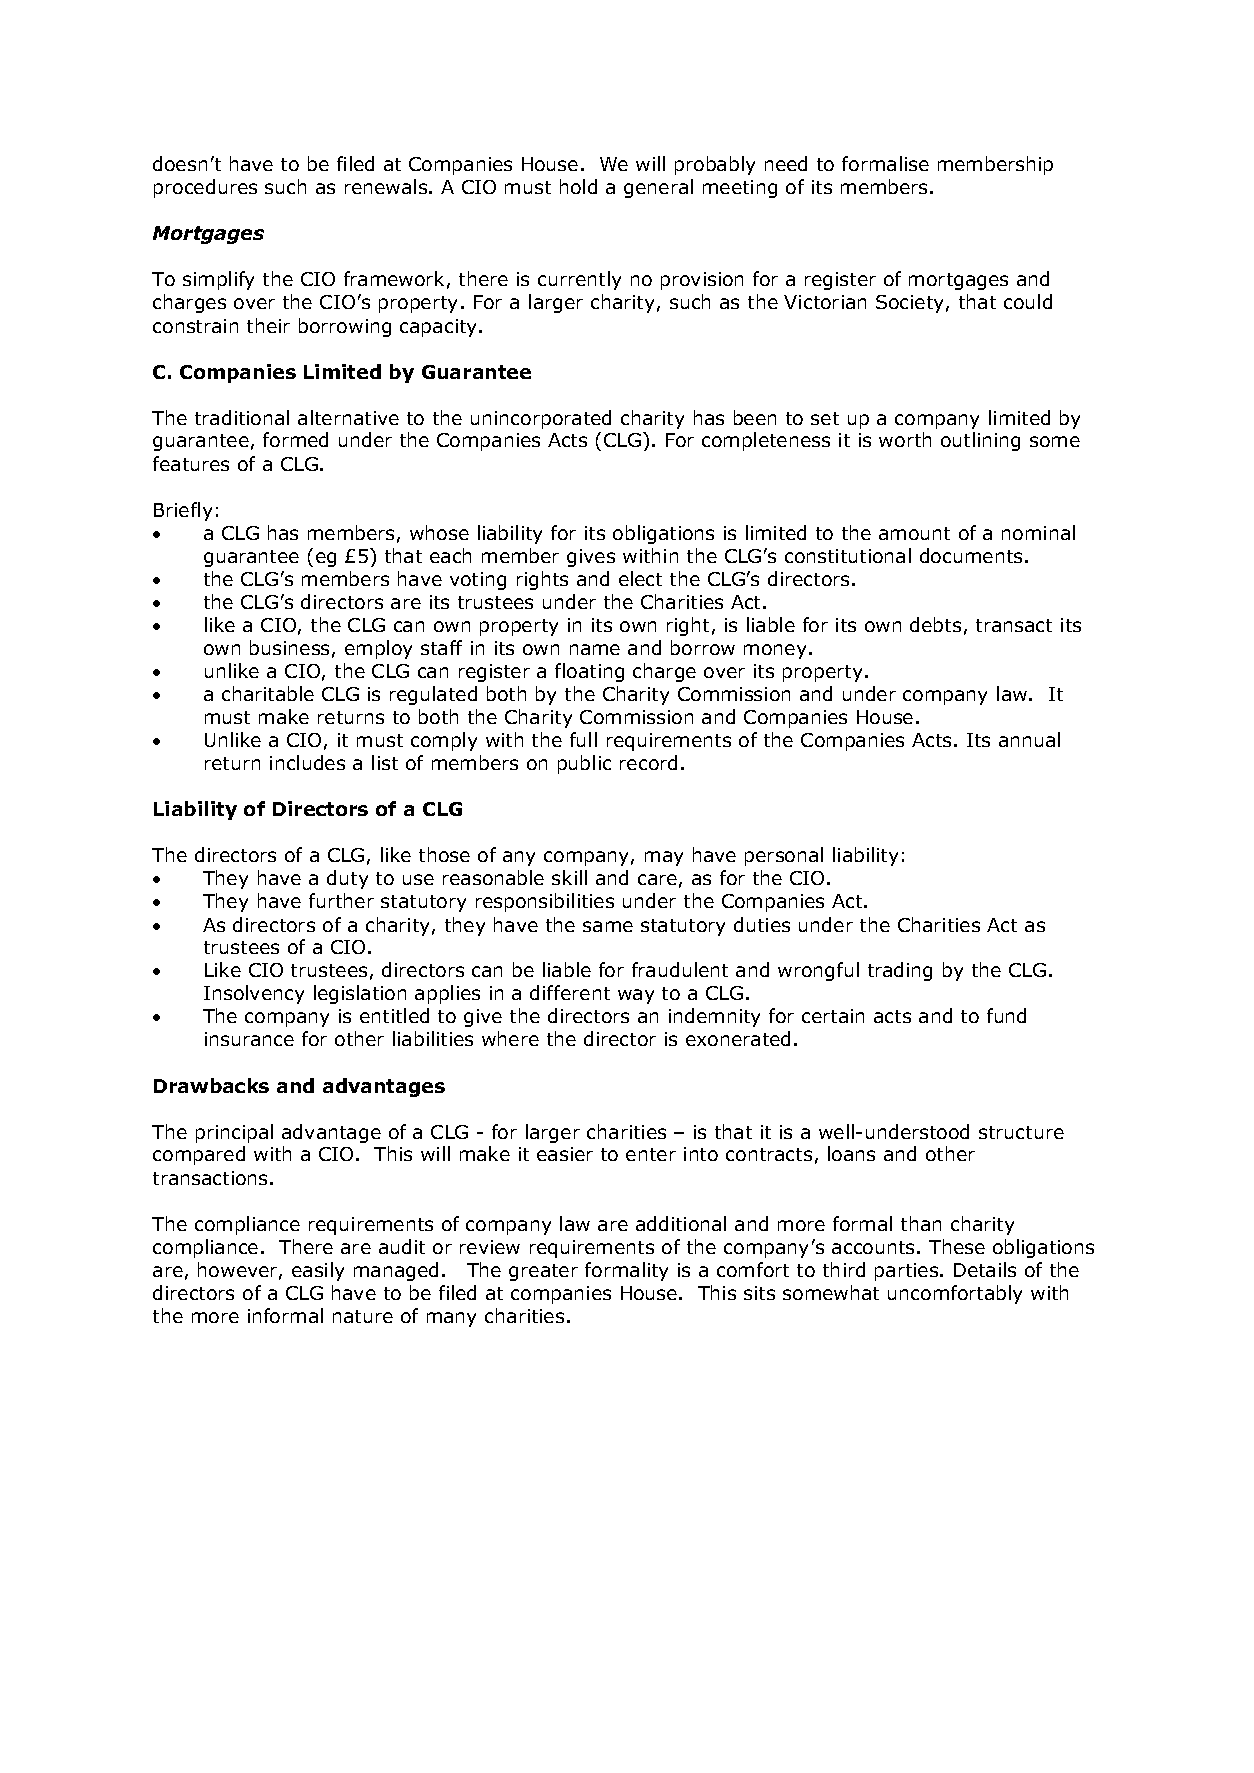 Image resolution: width=1254 pixels, height=1773 pixels. I want to click on easily, so click(318, 1271).
